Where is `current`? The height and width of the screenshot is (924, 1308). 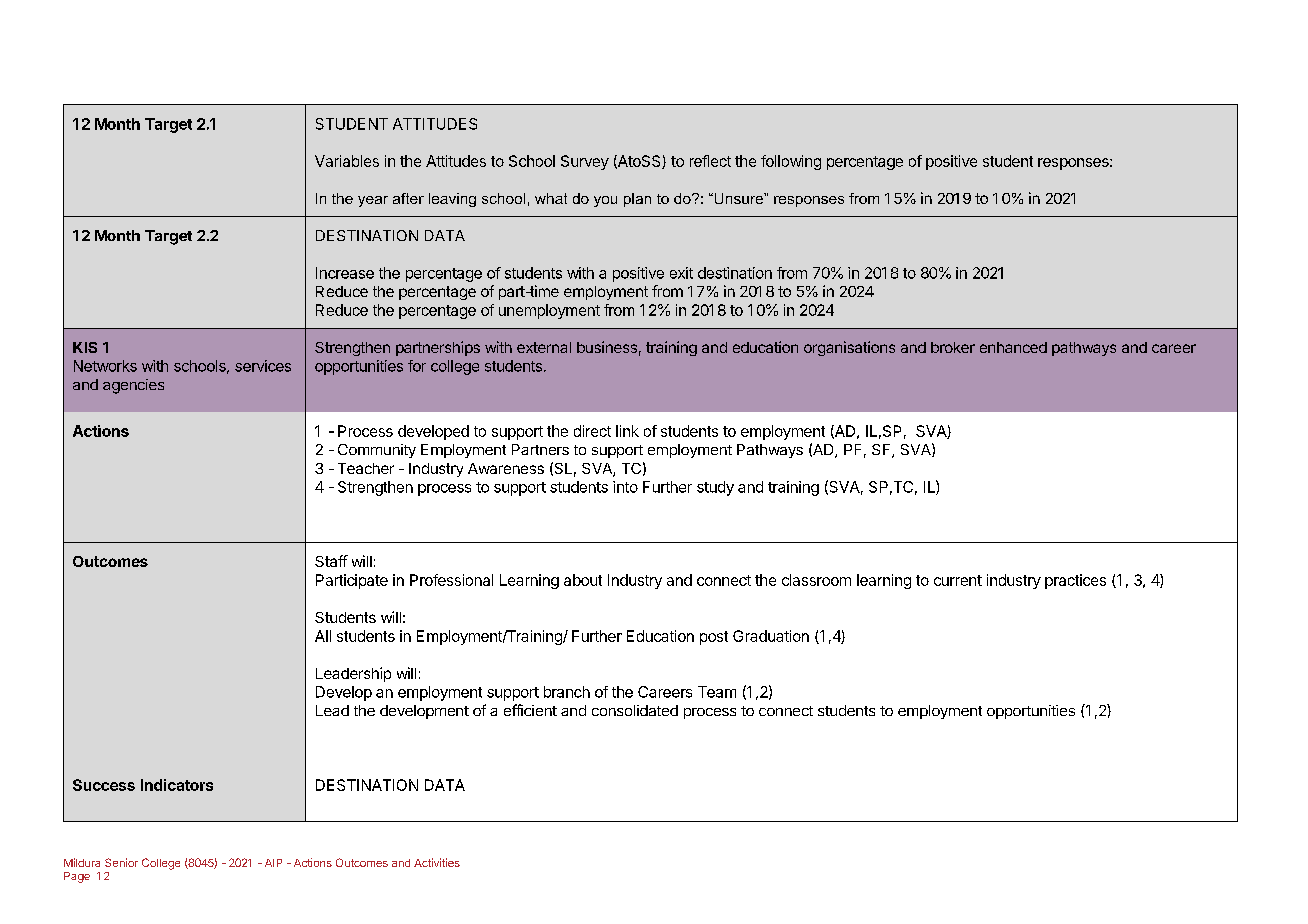 current is located at coordinates (958, 580).
